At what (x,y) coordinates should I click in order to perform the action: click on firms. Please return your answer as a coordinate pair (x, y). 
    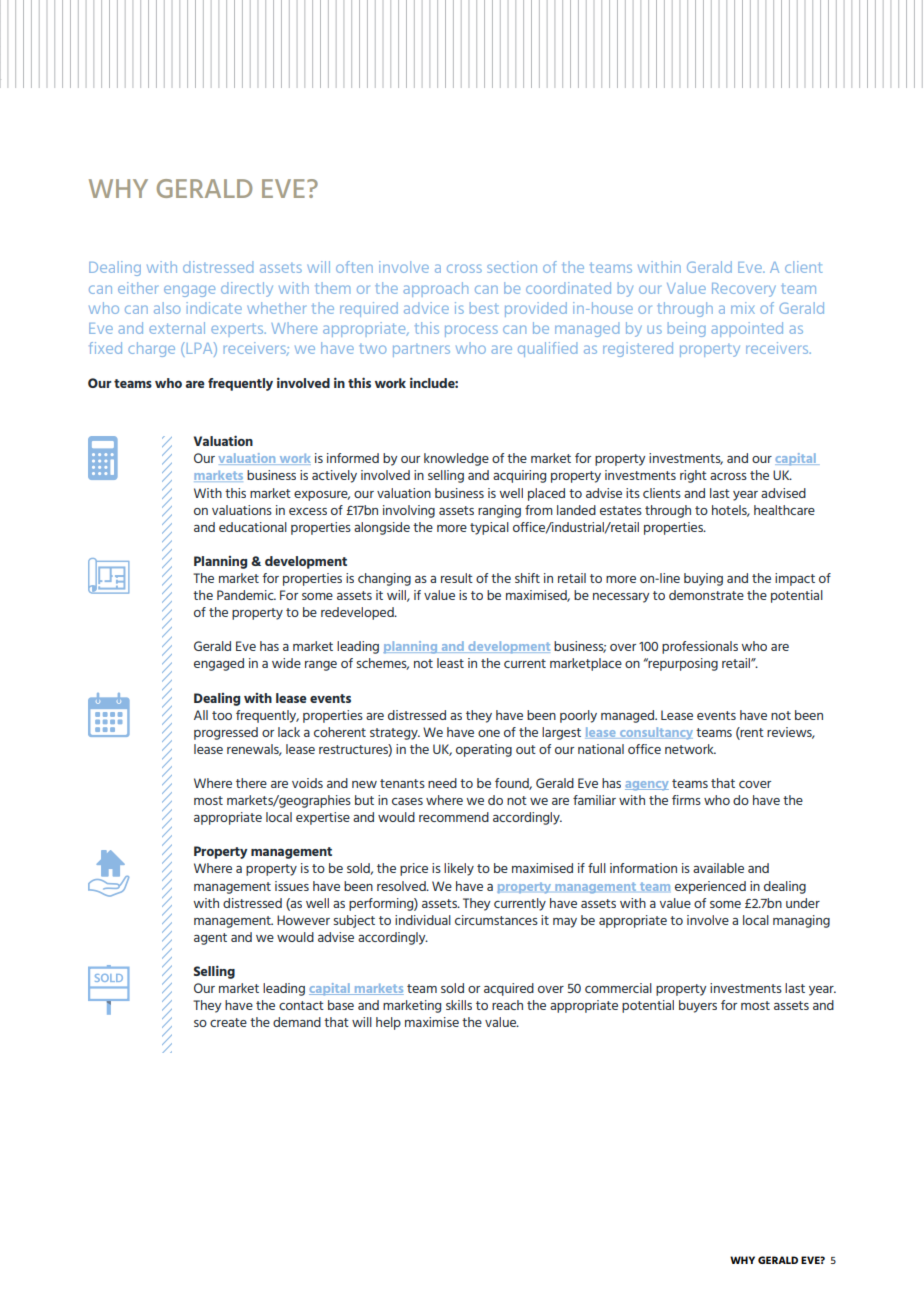
    Looking at the image, I should click on (686, 800).
